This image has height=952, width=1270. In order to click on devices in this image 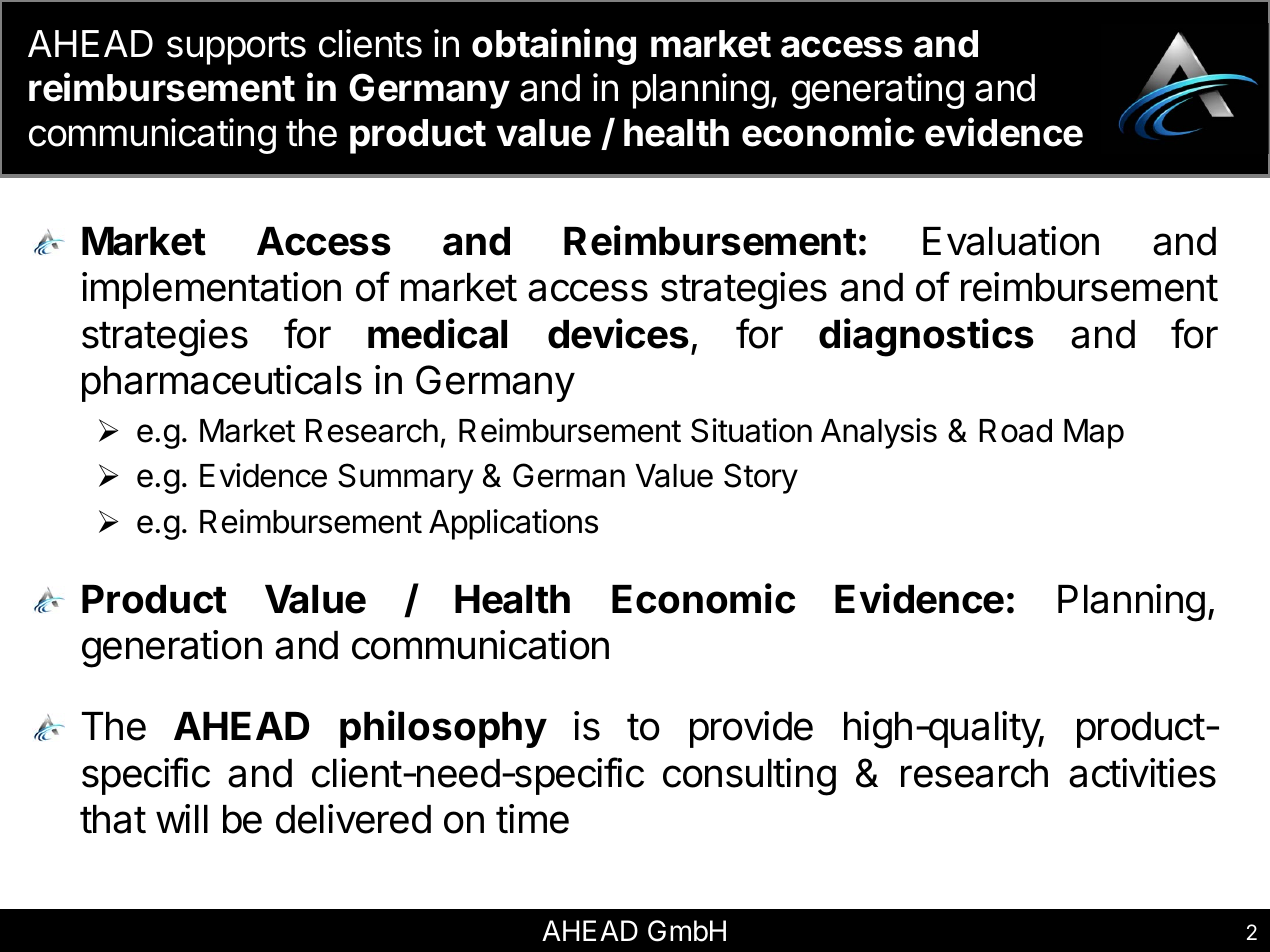, I will do `click(618, 333)`.
